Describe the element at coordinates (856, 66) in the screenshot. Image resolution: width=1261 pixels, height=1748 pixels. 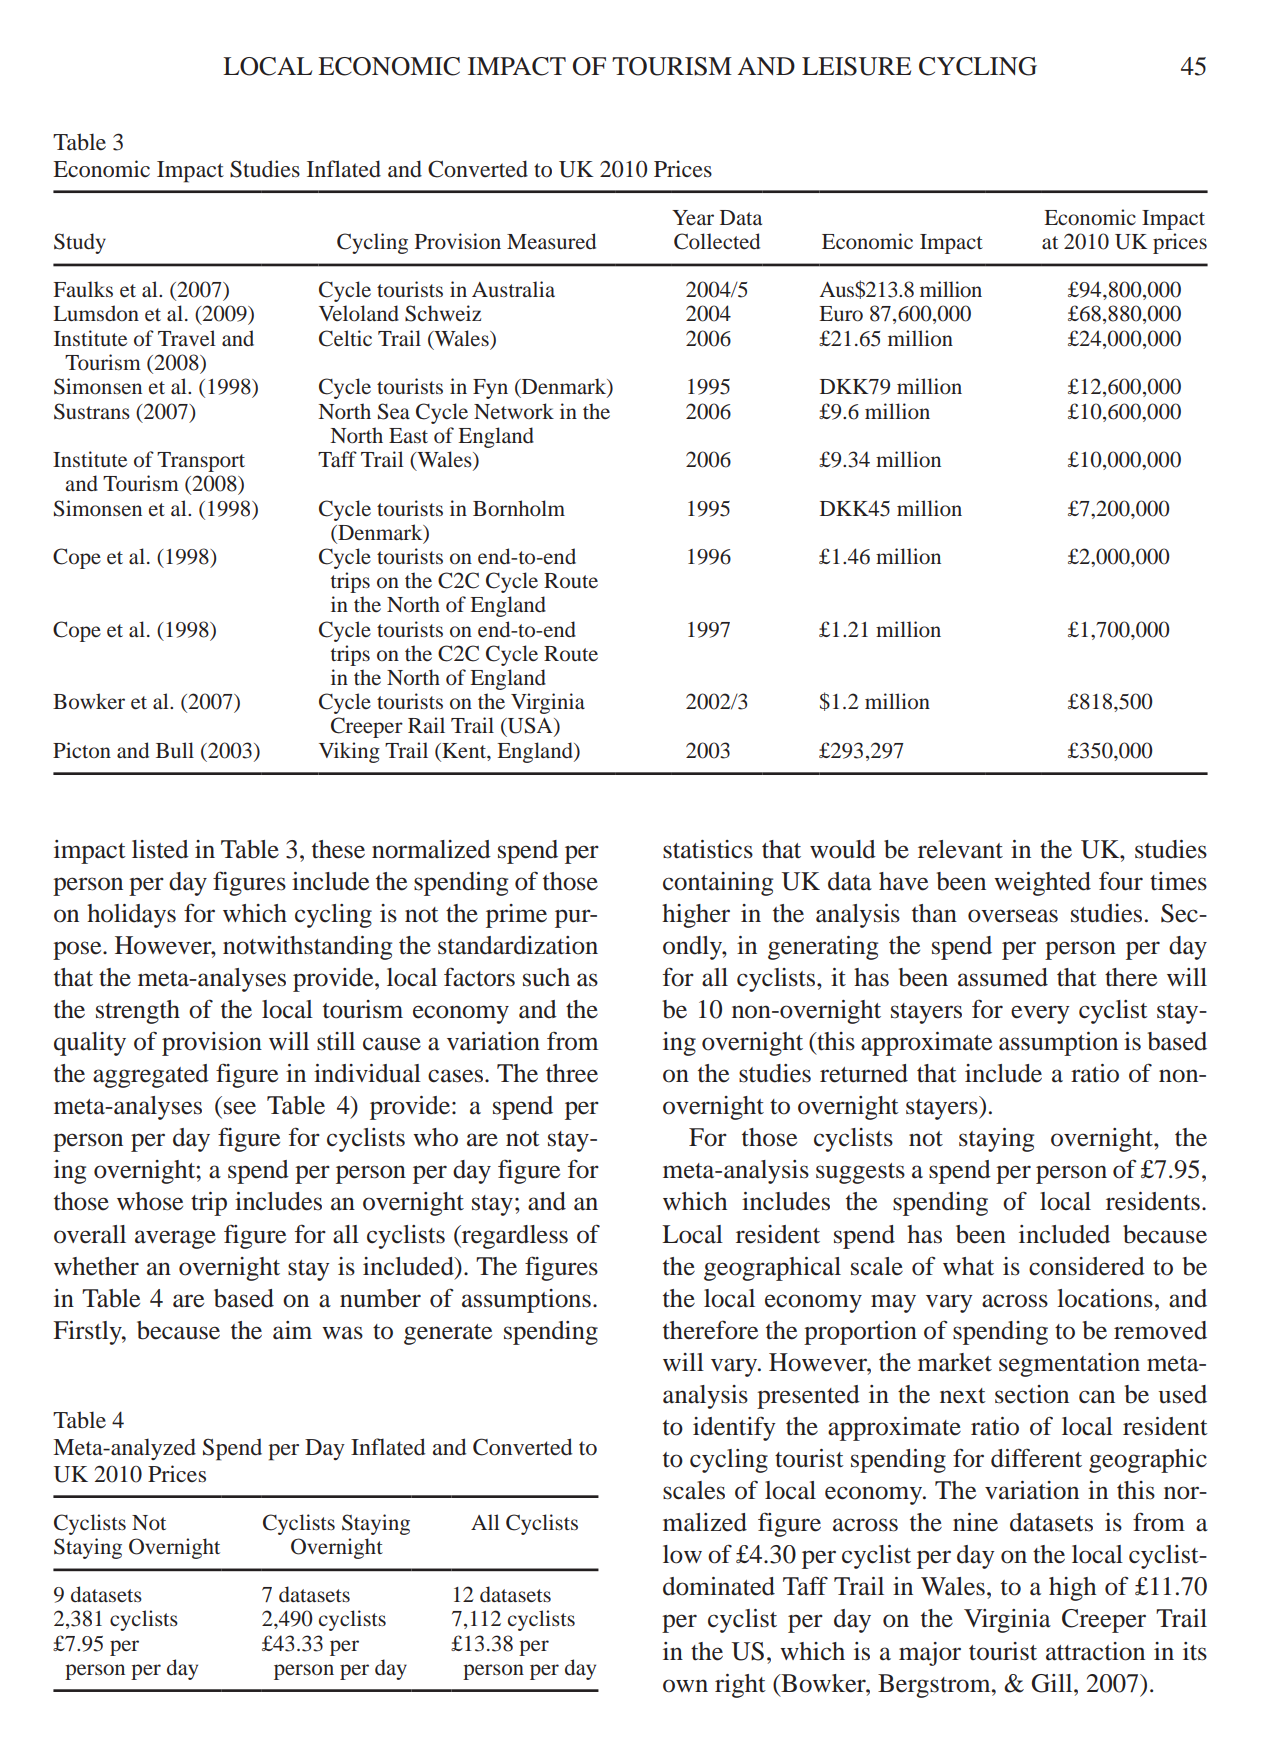
I see `LEISURE` at that location.
